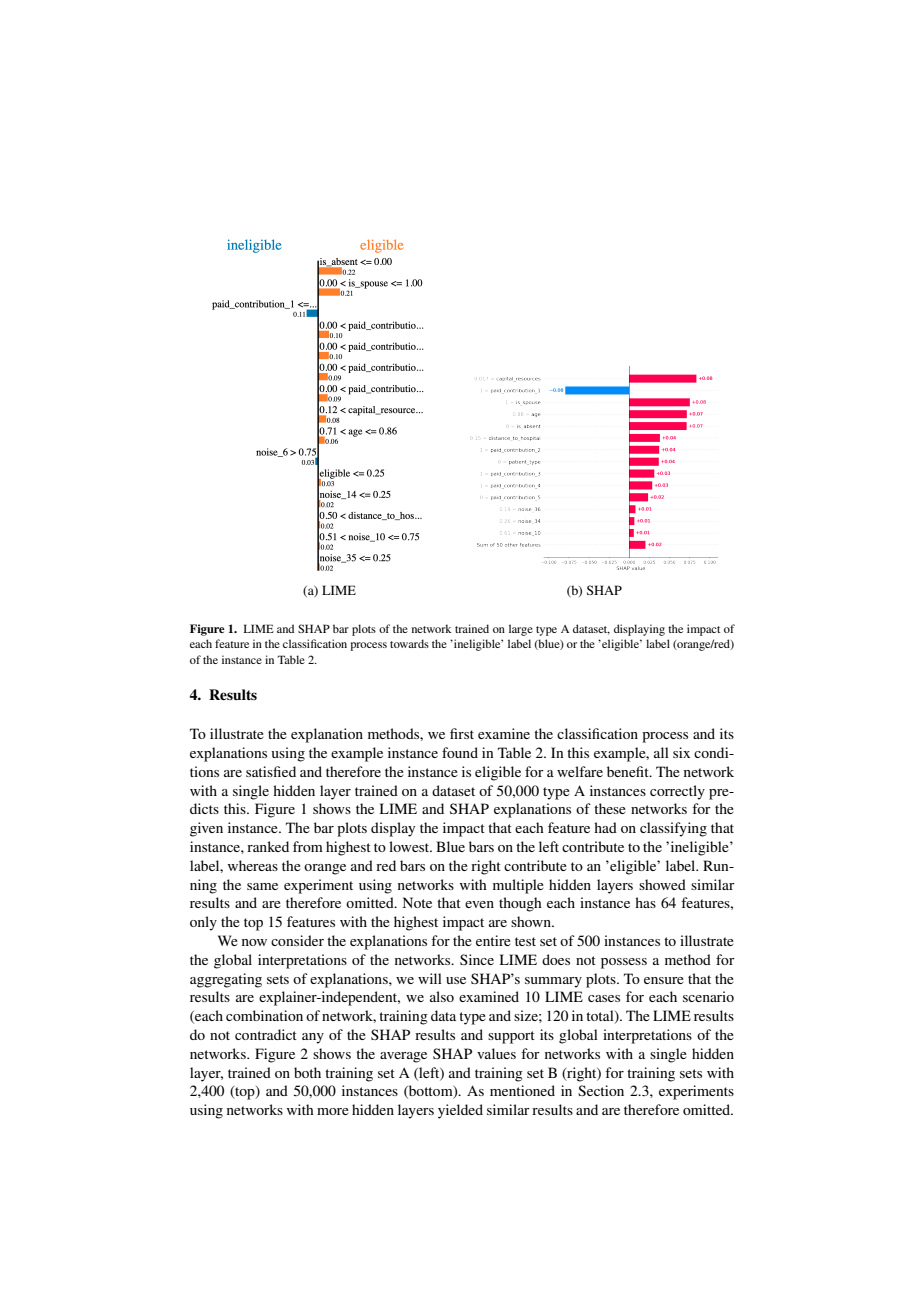  Describe the element at coordinates (456, 980) in the screenshot. I see `use` at that location.
